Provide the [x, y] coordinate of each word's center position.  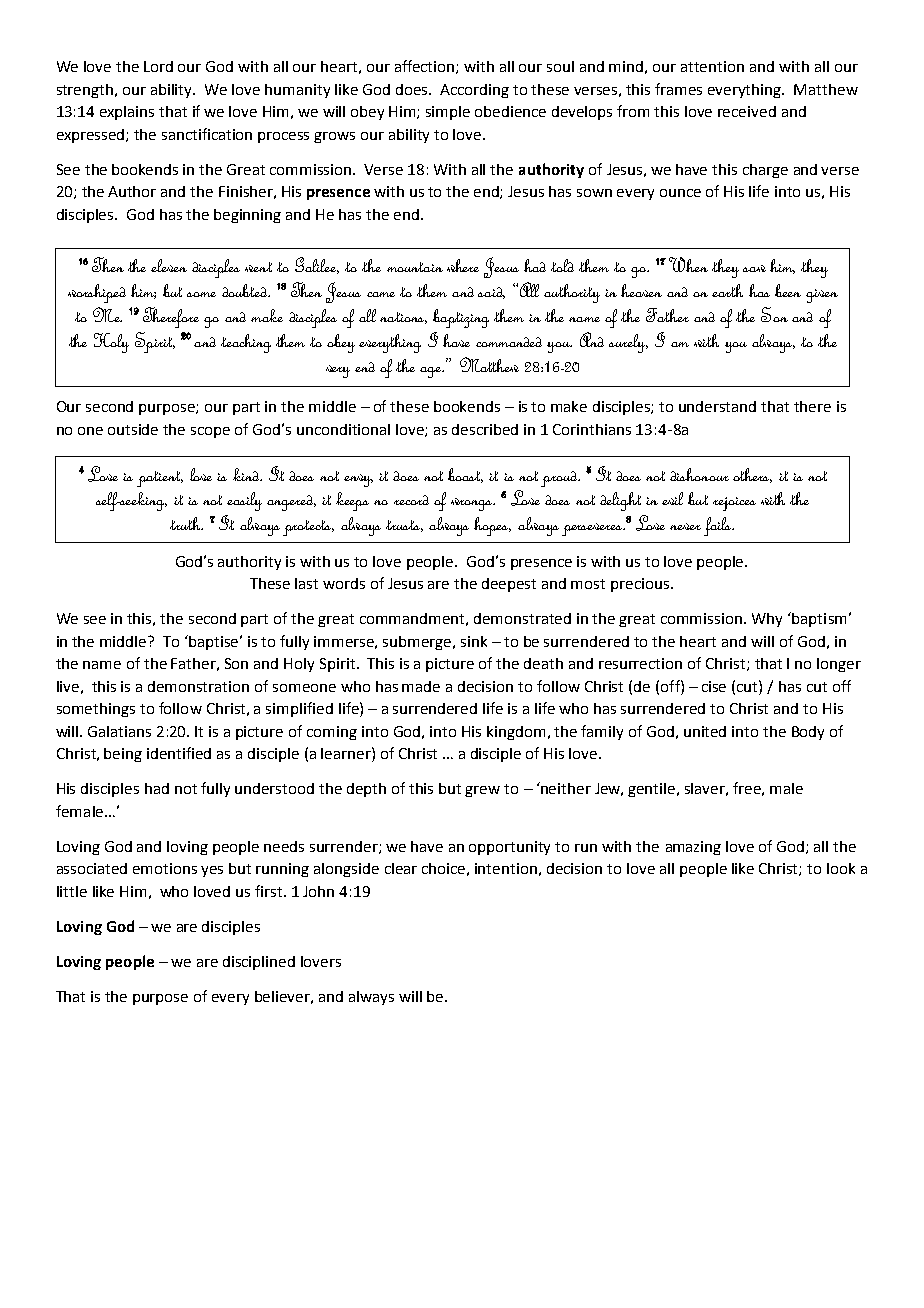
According [474, 91]
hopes [492, 526]
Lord [158, 66]
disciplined [259, 963]
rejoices [734, 504]
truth [186, 523]
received [747, 111]
